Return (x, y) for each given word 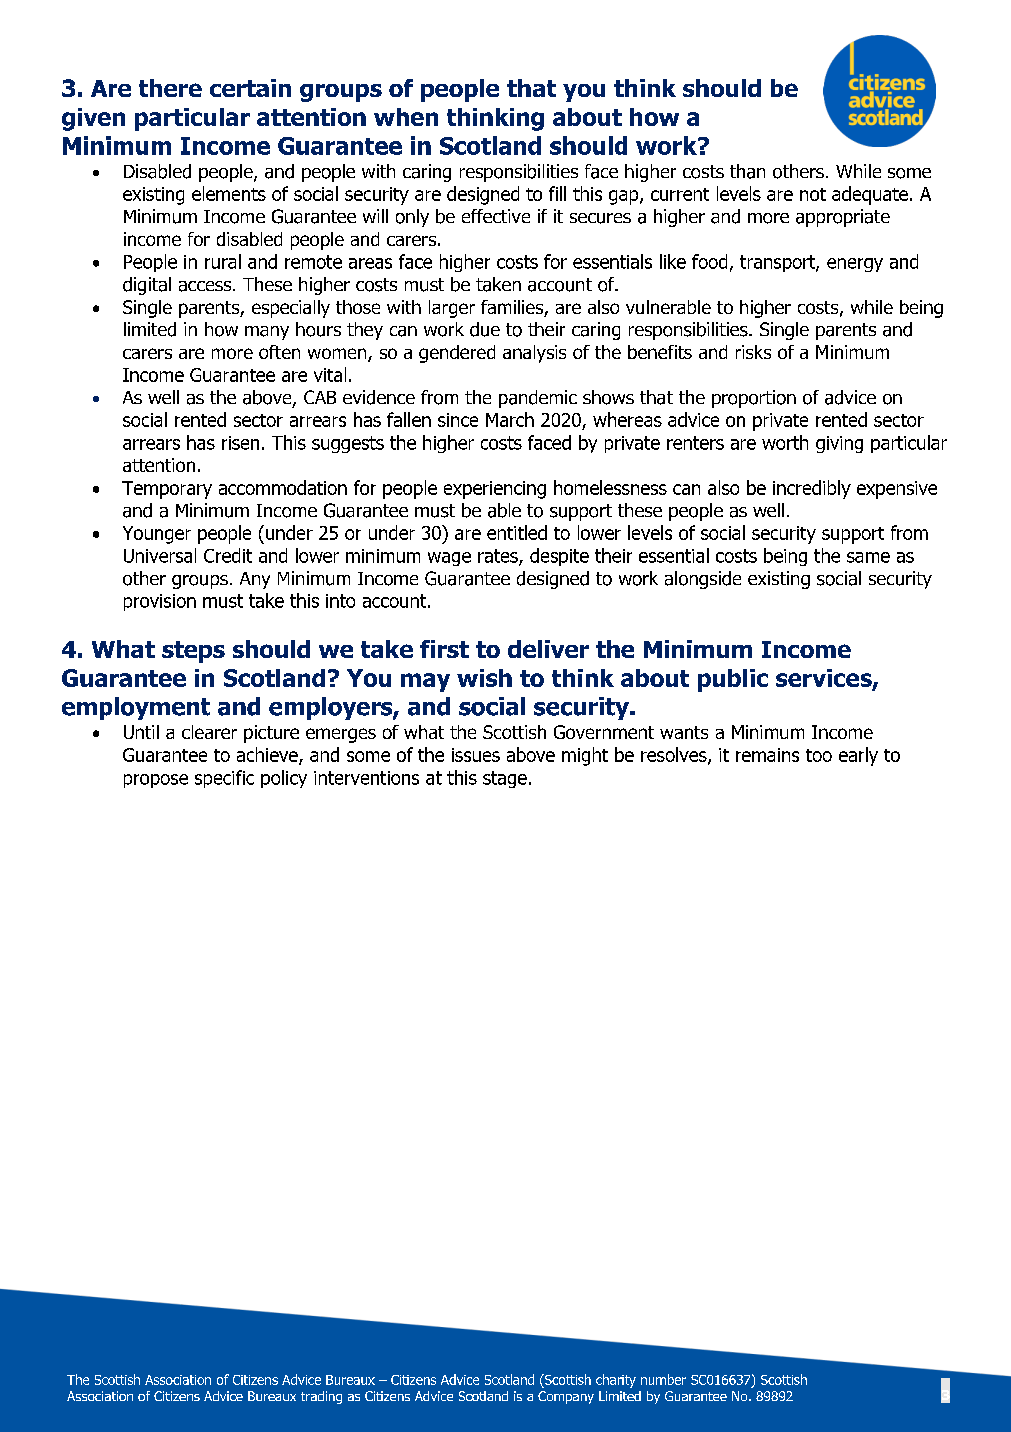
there (170, 88)
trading (321, 1397)
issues (476, 755)
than (747, 171)
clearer (209, 732)
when (406, 117)
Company (566, 1397)
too (819, 755)
